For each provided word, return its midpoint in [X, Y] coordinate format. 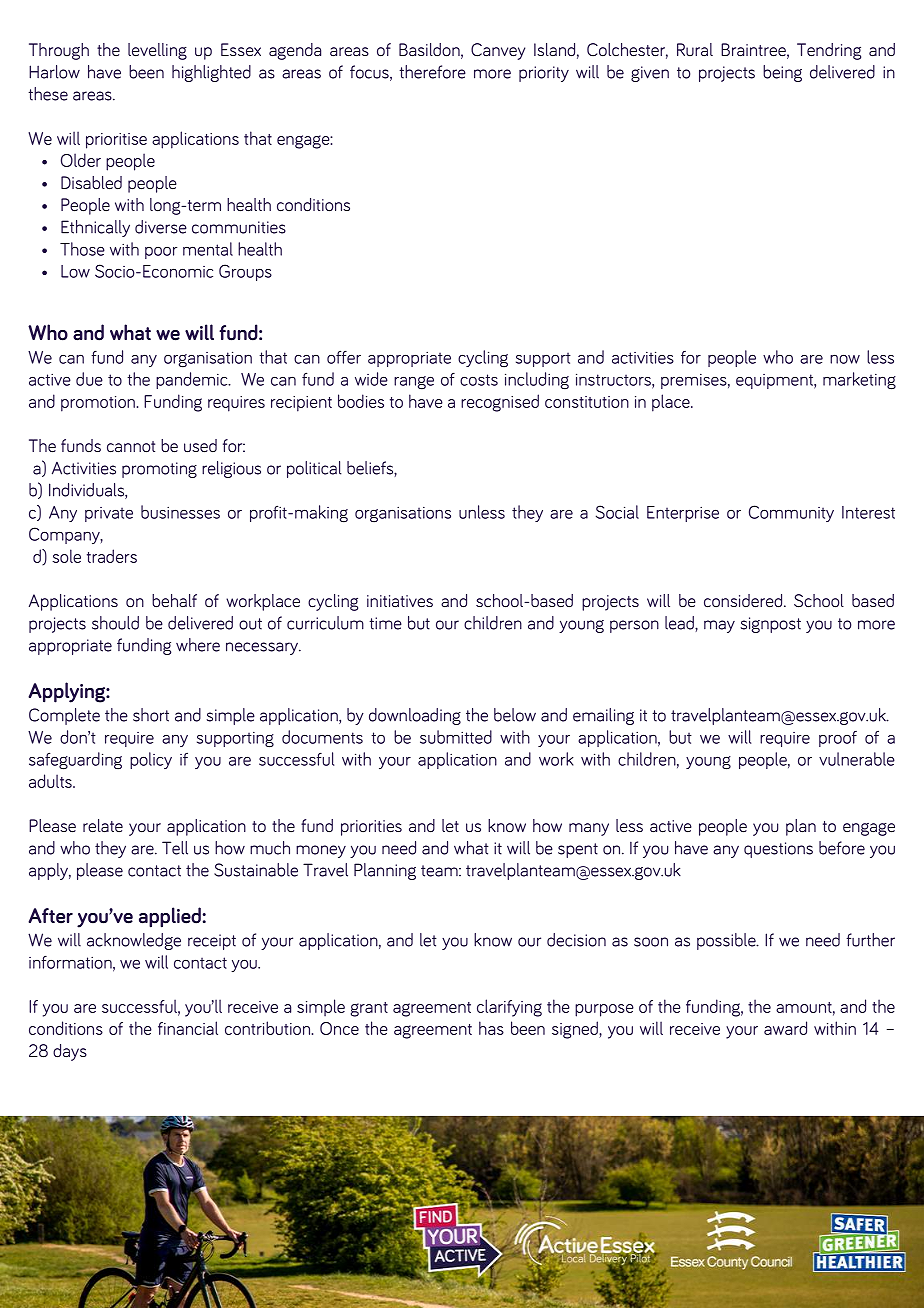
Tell [175, 848]
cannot [131, 447]
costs [479, 380]
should [115, 623]
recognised [500, 403]
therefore [432, 72]
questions [778, 850]
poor [161, 253]
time [385, 623]
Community [791, 513]
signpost [771, 625]
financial [188, 1028]
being [782, 73]
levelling [157, 51]
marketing [859, 381]
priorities [371, 828]
